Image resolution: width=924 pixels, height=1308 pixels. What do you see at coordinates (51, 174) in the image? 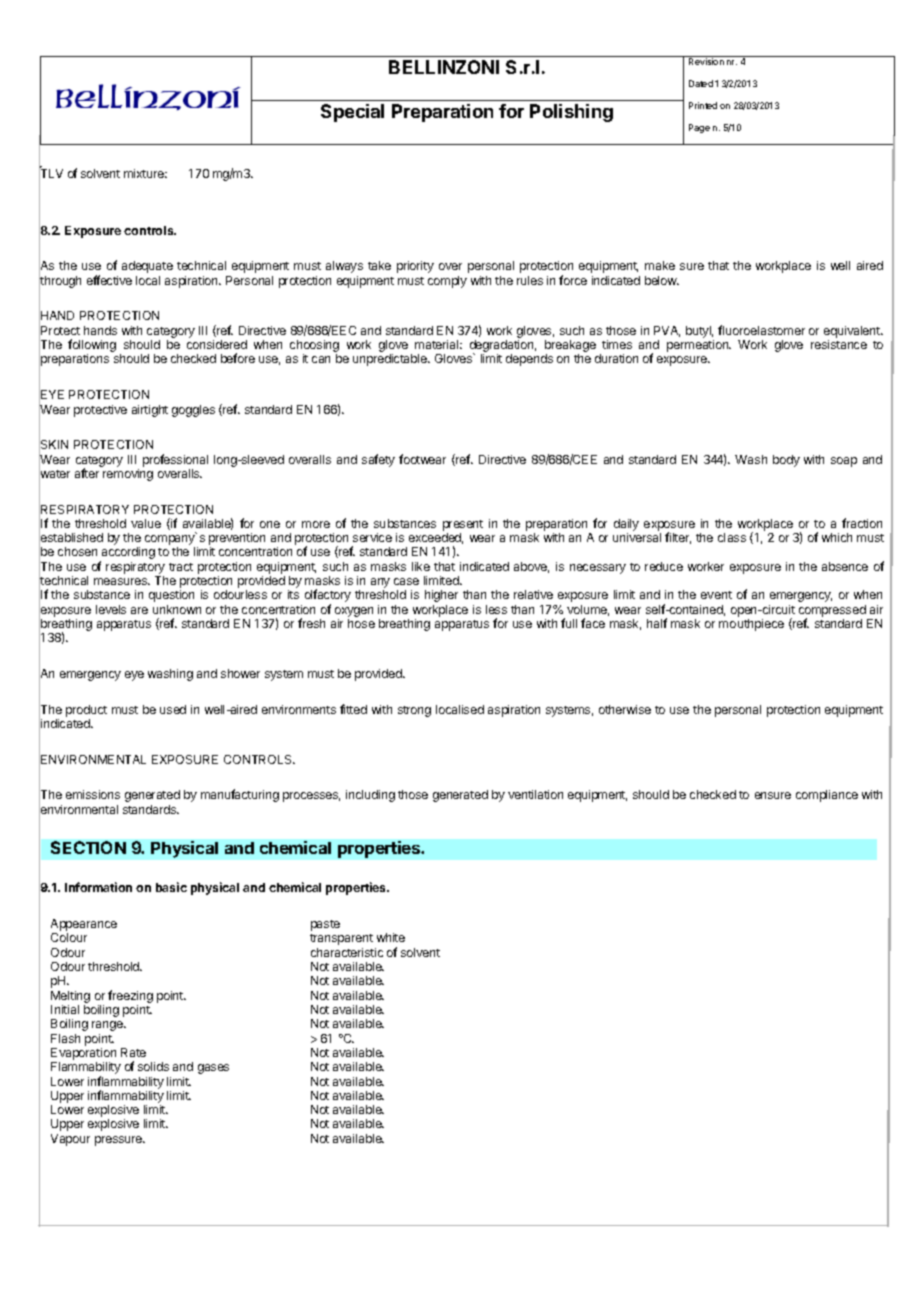
I see `TLV` at bounding box center [51, 174].
